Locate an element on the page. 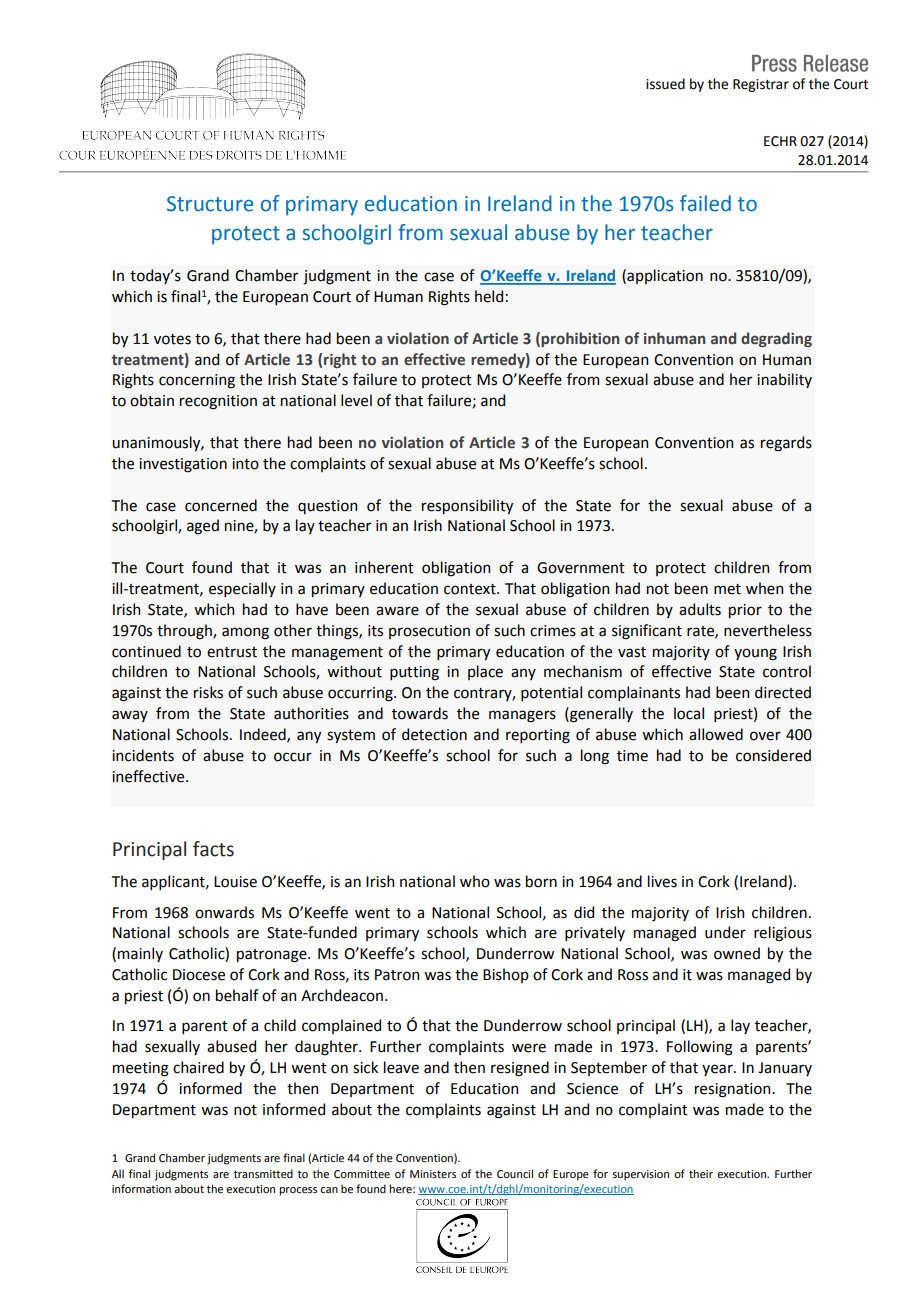 The image size is (924, 1308). transmitted is located at coordinates (263, 1173).
